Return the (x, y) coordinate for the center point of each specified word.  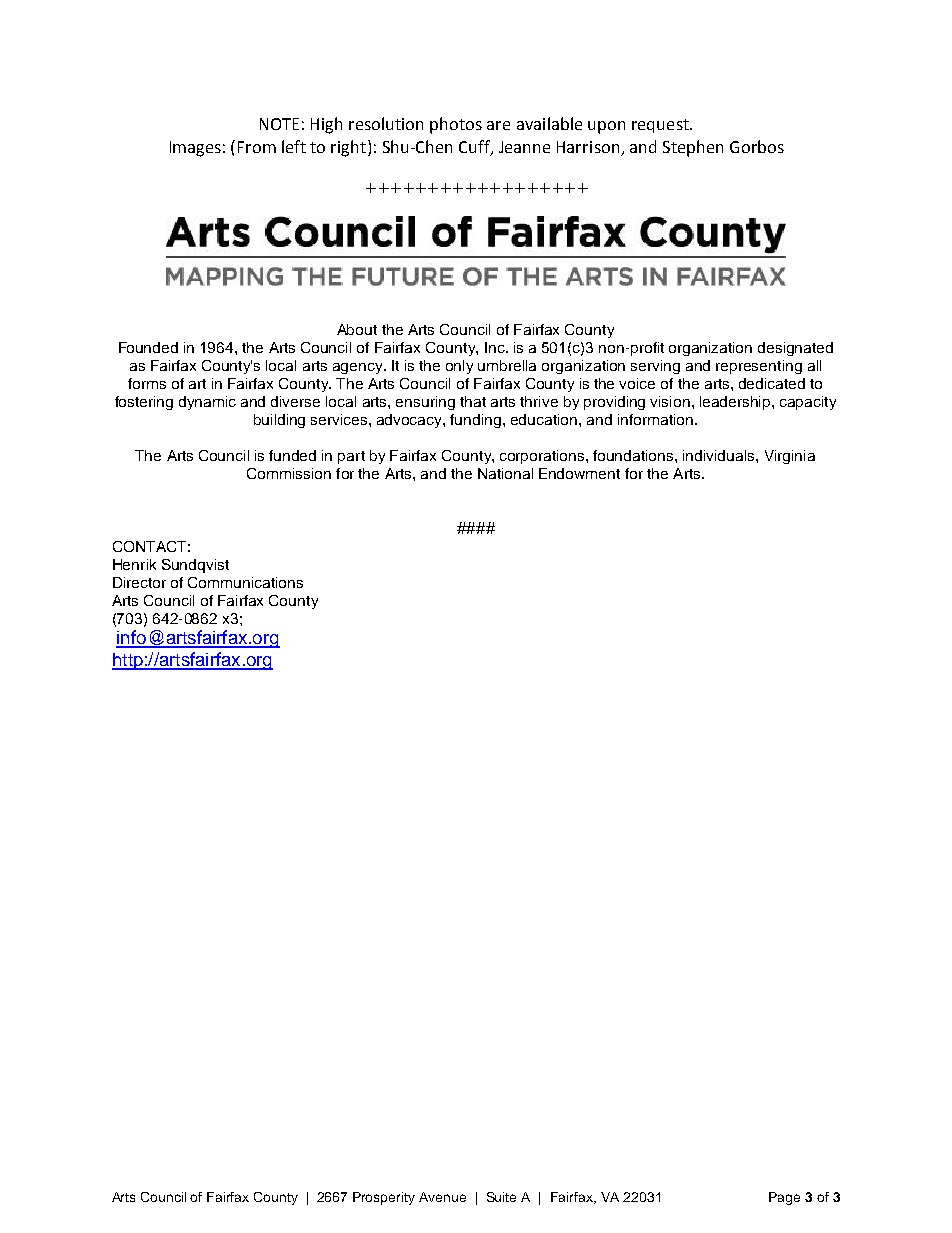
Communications (245, 582)
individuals (720, 455)
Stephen (693, 148)
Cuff (475, 147)
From (257, 147)
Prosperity (384, 1198)
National (505, 473)
